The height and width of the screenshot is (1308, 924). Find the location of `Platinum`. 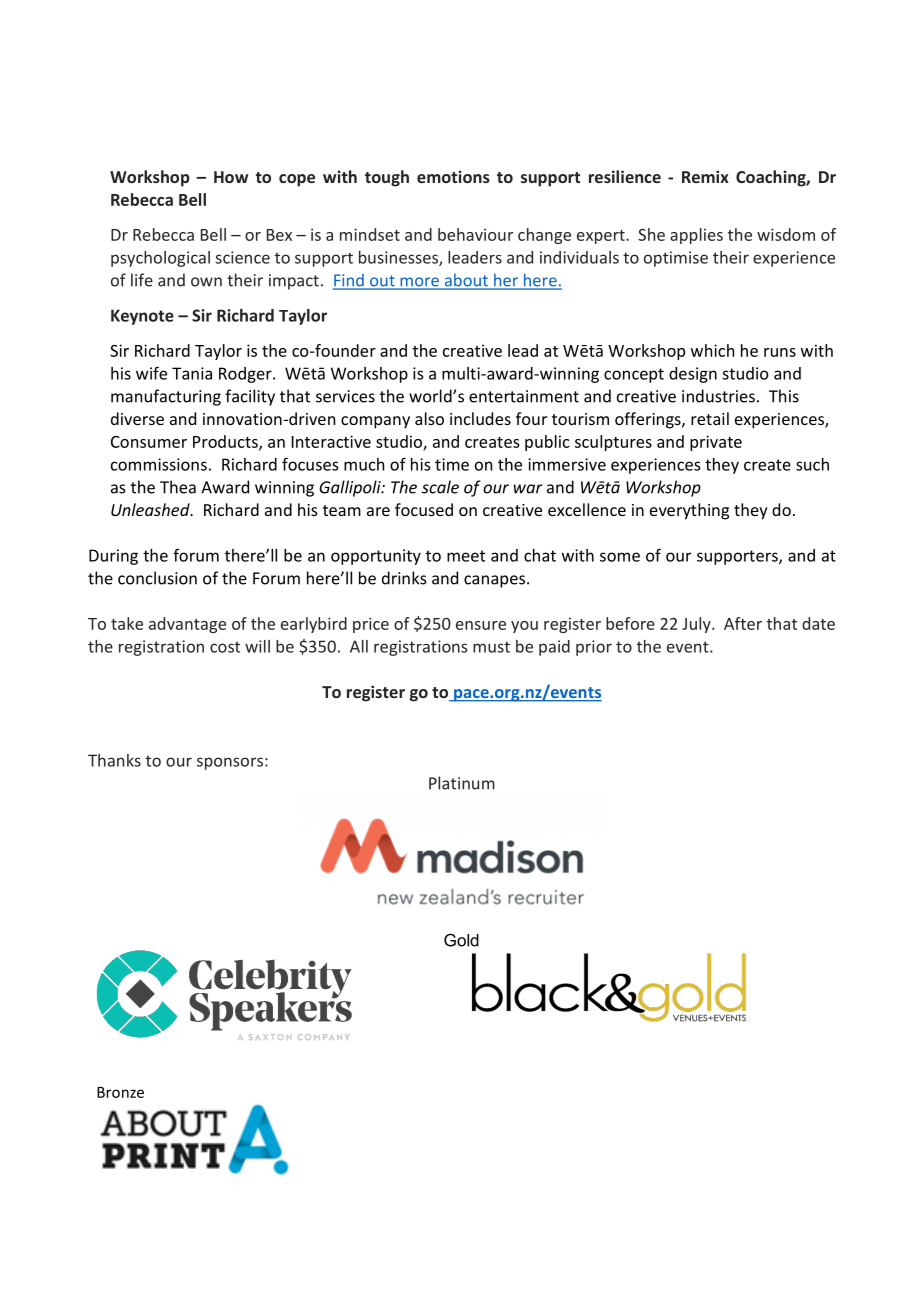

Platinum is located at coordinates (462, 783).
